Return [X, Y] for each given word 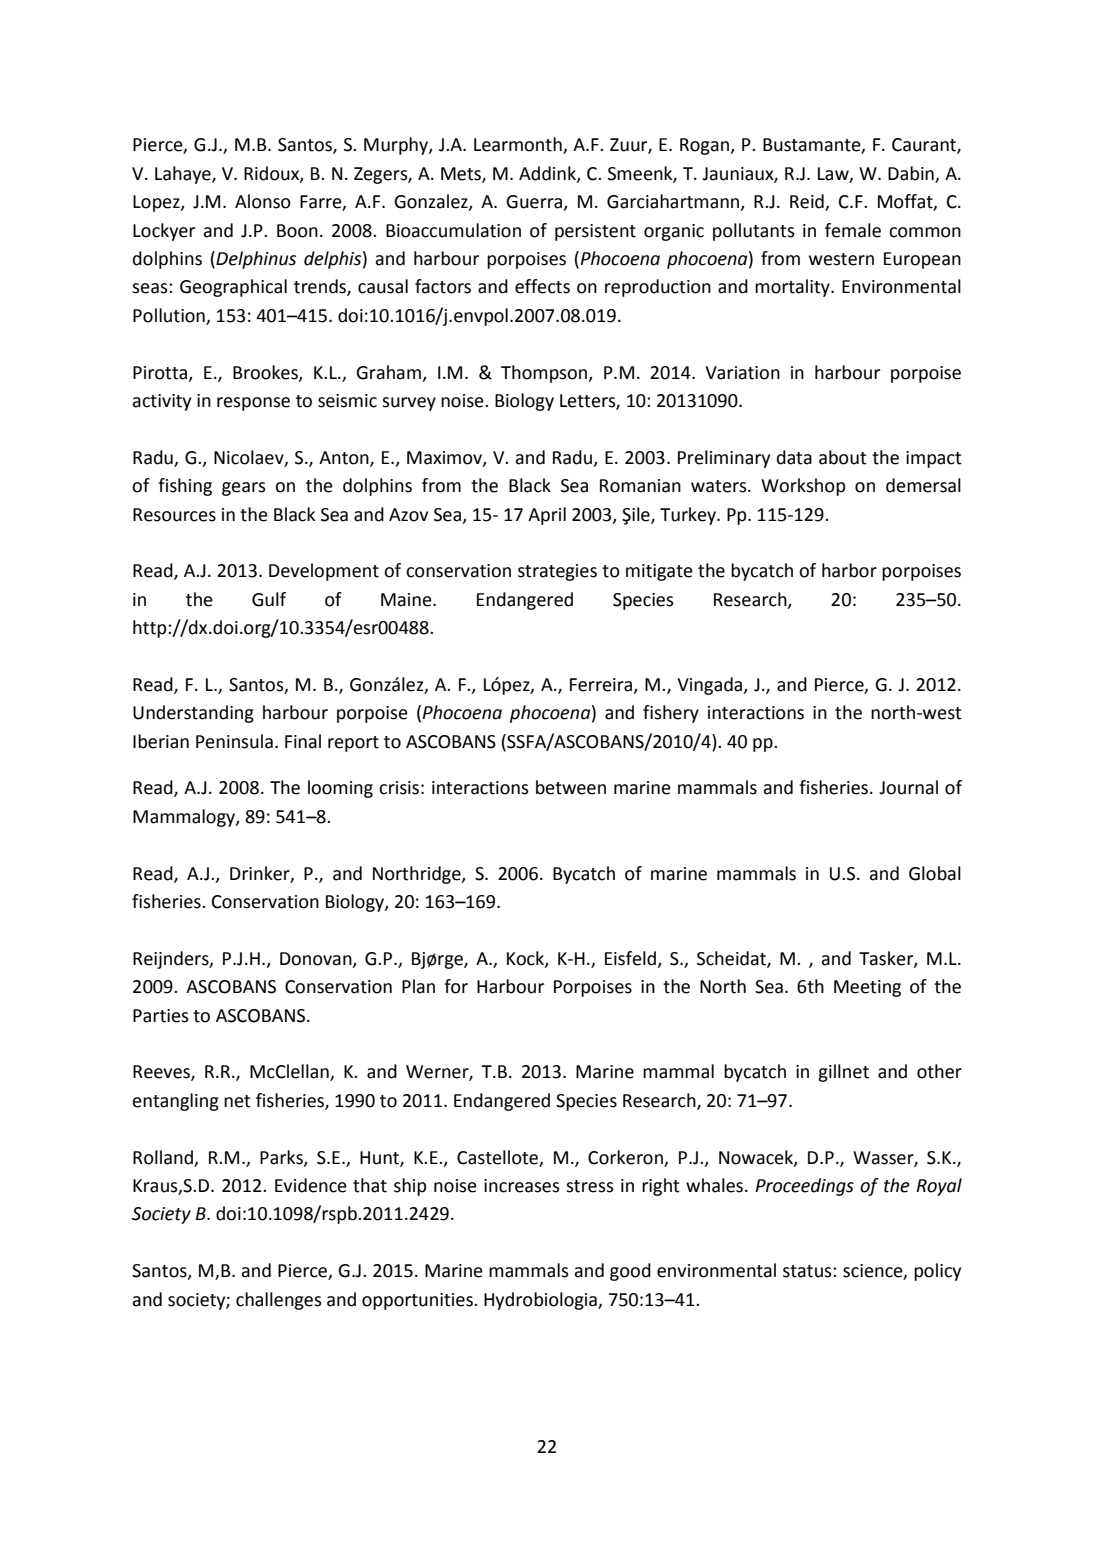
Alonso [263, 201]
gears [244, 489]
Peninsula [234, 741]
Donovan [317, 959]
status [808, 1271]
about [843, 457]
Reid [808, 202]
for [456, 986]
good [630, 1272]
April [547, 516]
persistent [595, 232]
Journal [908, 787]
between [571, 787]
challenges [279, 1301]
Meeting [867, 988]
